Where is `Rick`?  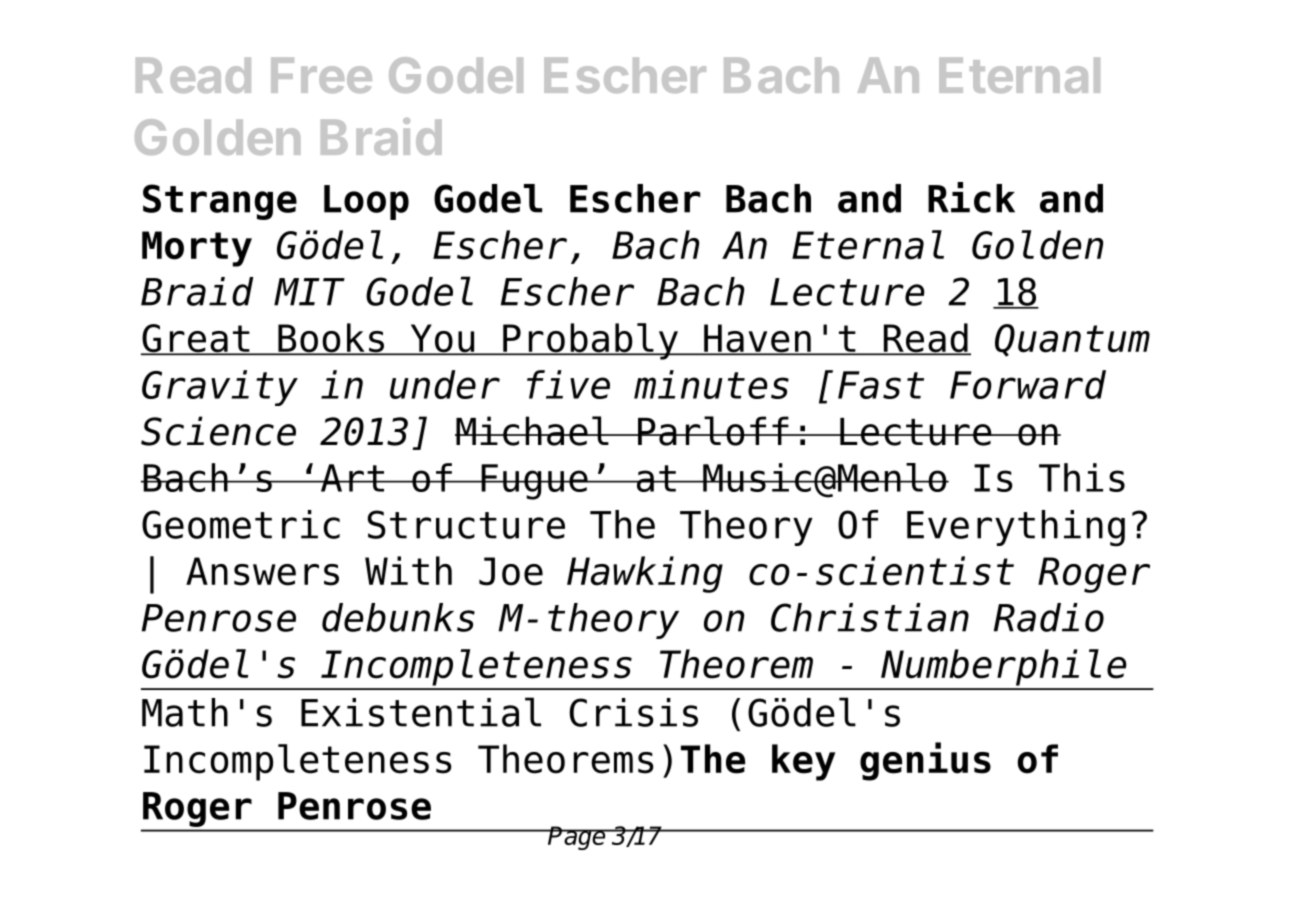 Rick is located at coordinates (971, 197).
